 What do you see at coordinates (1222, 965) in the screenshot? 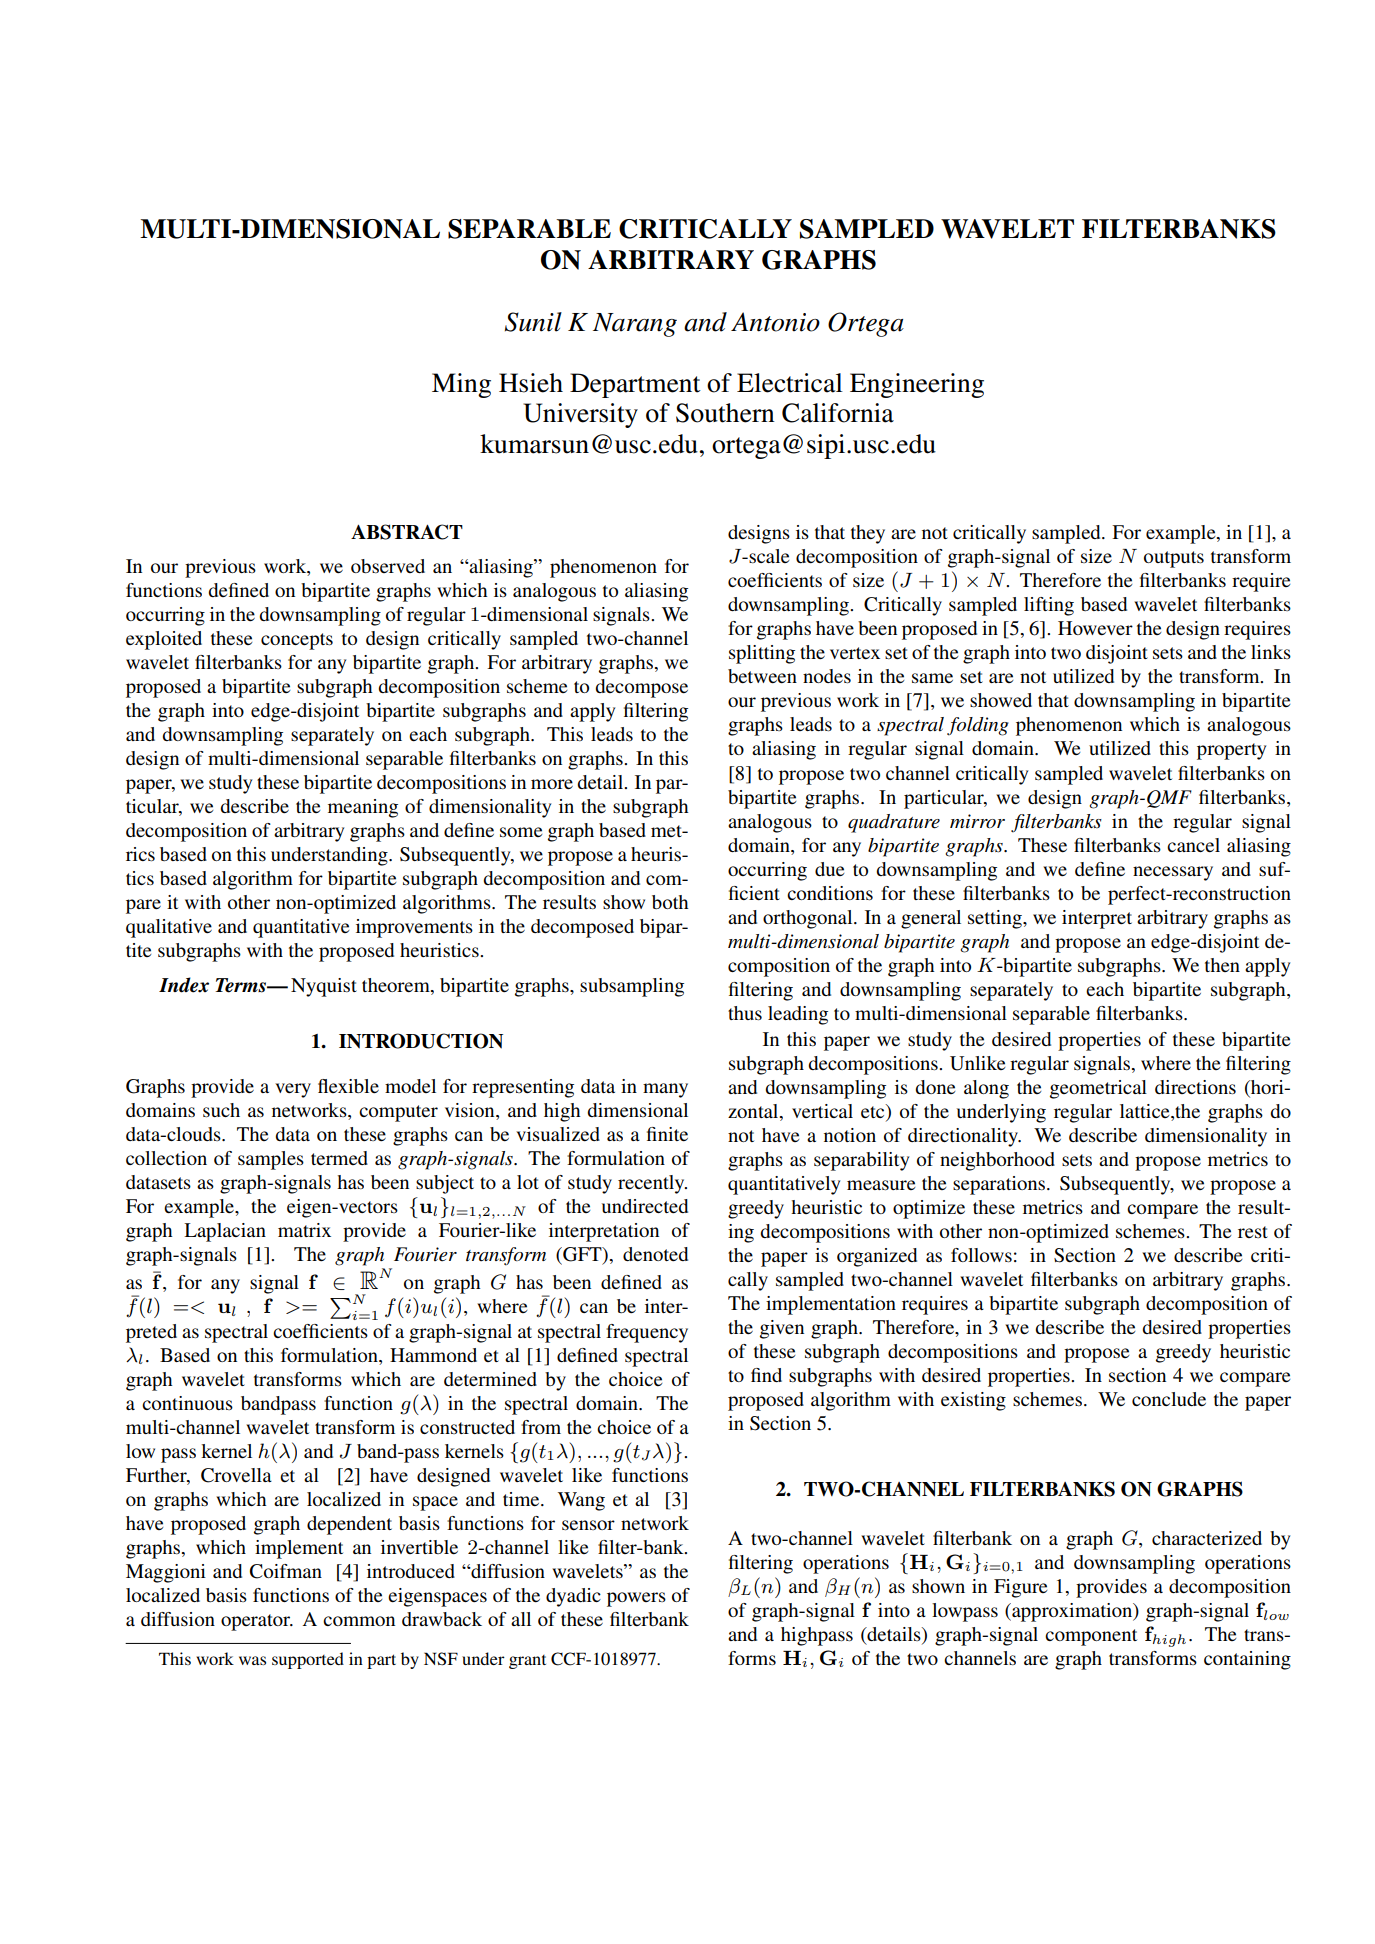
I see `then` at bounding box center [1222, 965].
